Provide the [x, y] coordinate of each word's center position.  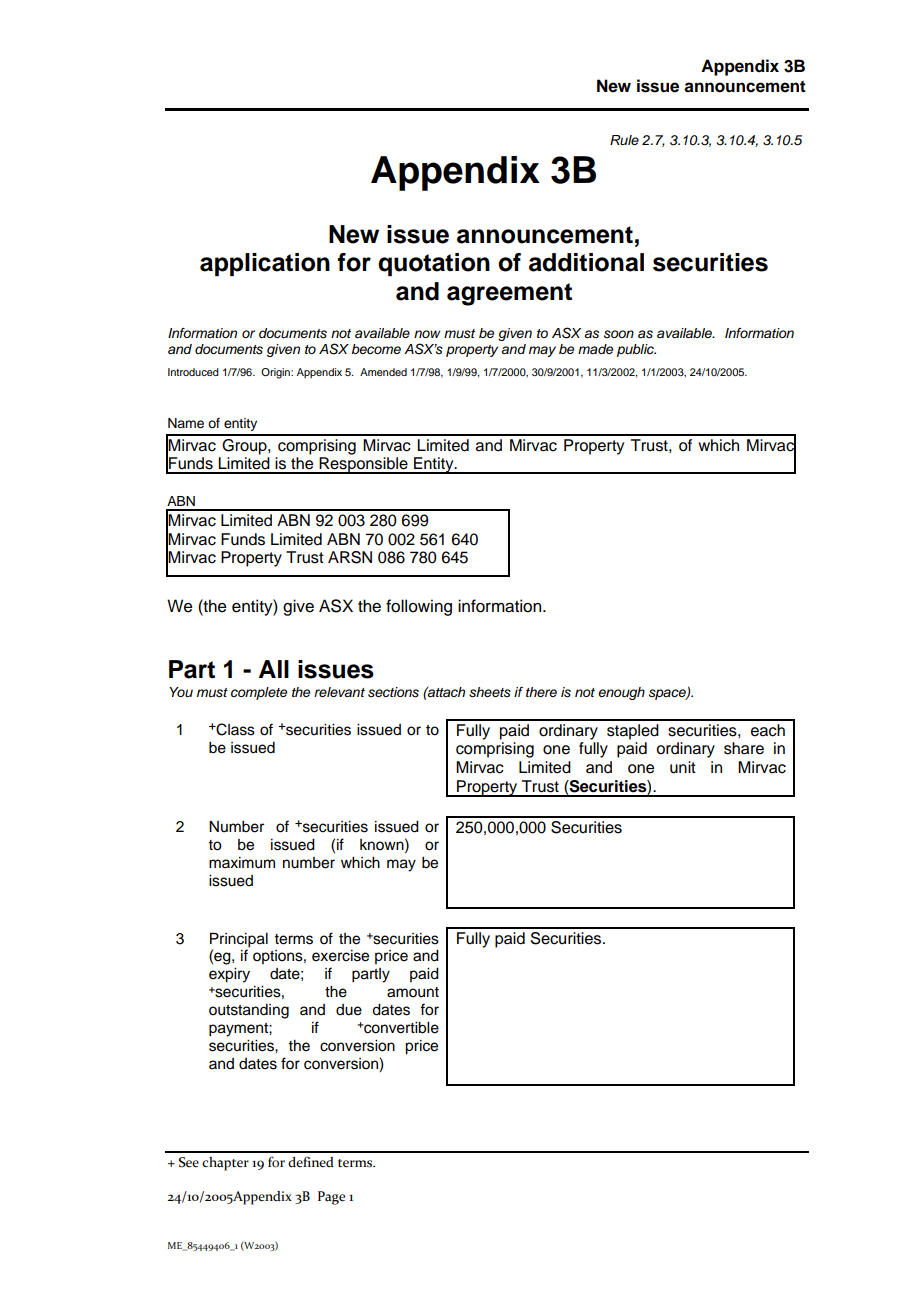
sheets [490, 692]
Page [331, 1198]
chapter [225, 1164]
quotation [434, 264]
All [274, 669]
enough [621, 693]
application [265, 264]
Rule [624, 140]
